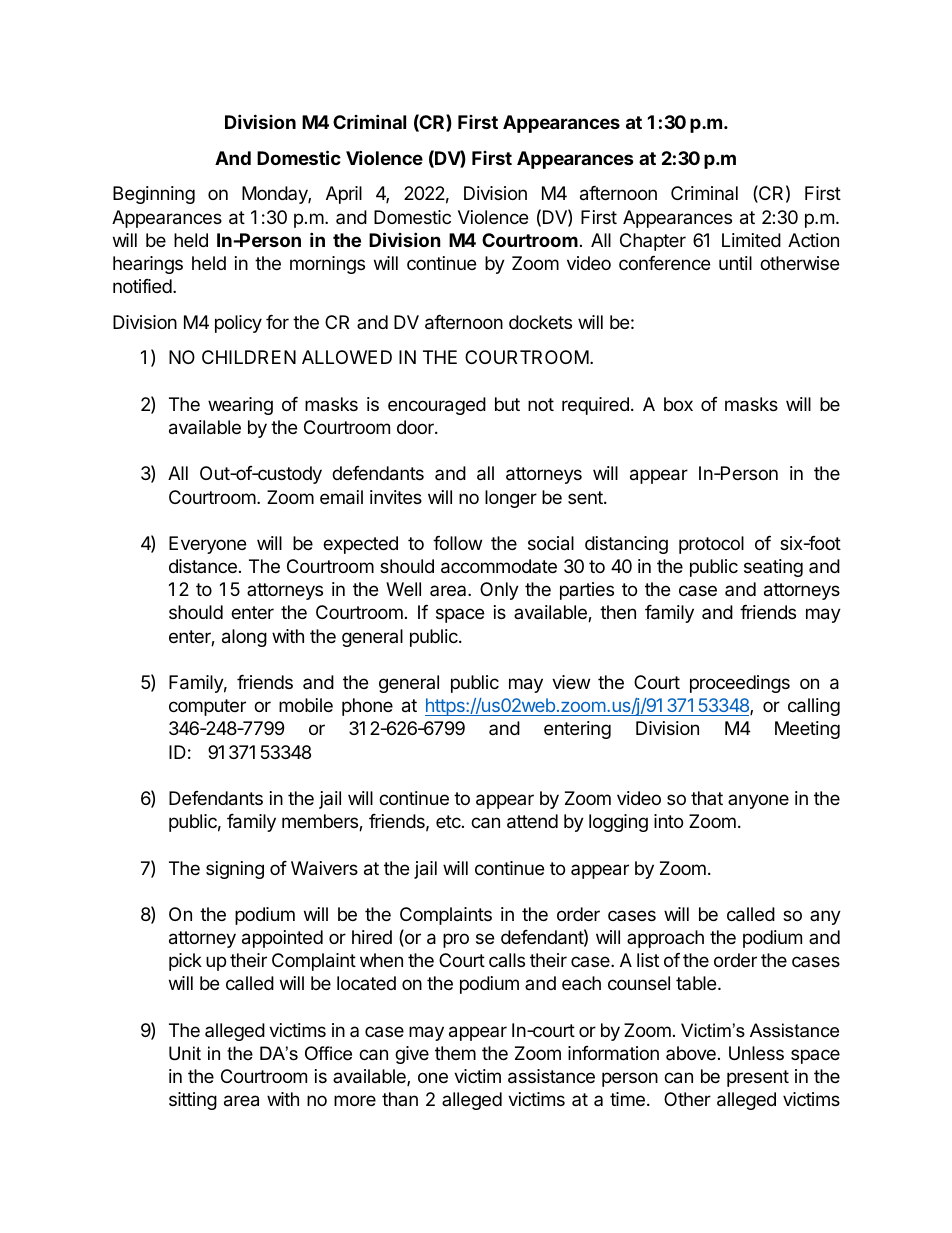  What do you see at coordinates (344, 195) in the page?
I see `April` at bounding box center [344, 195].
